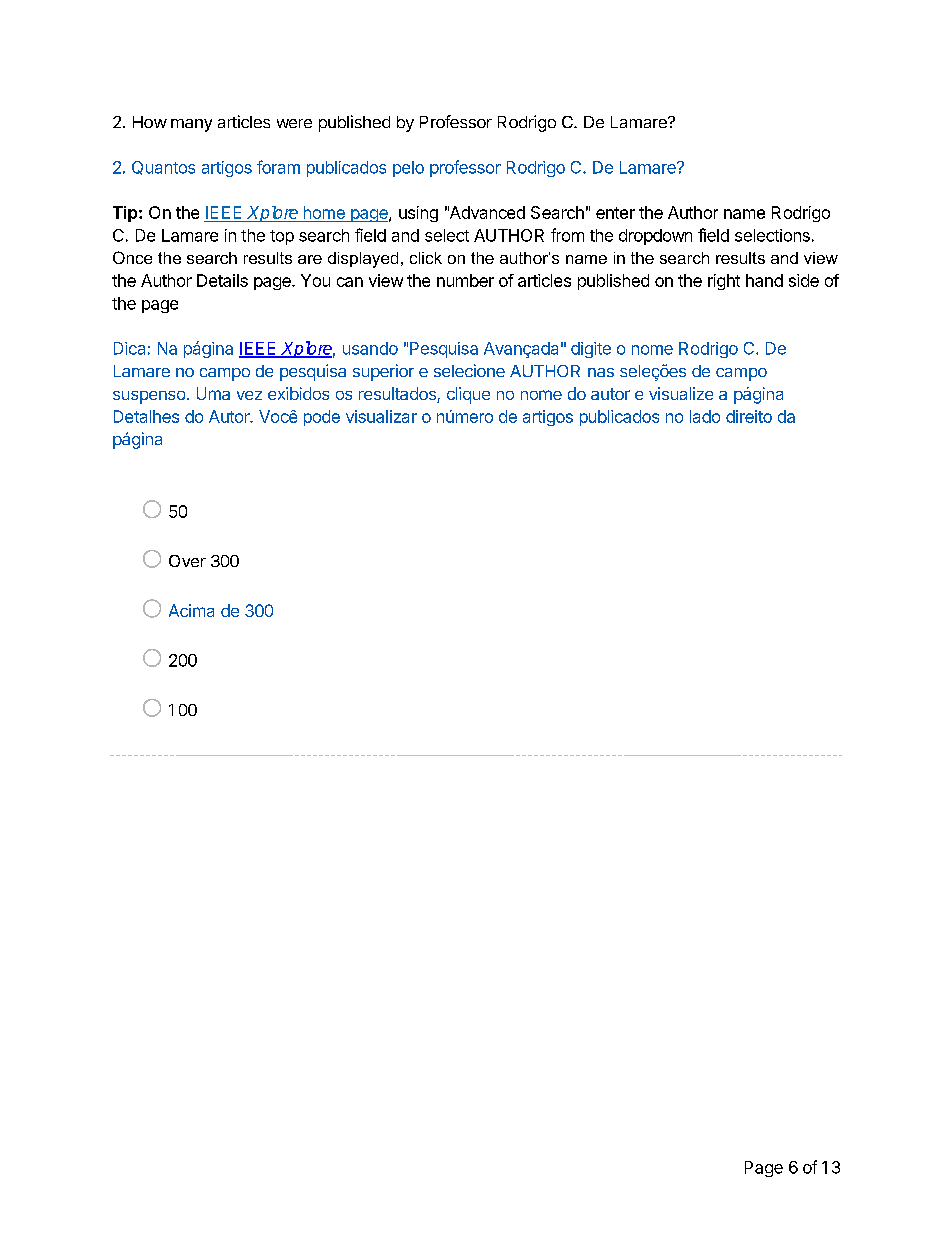 This screenshot has width=952, height=1233. What do you see at coordinates (383, 372) in the screenshot?
I see `superior` at bounding box center [383, 372].
